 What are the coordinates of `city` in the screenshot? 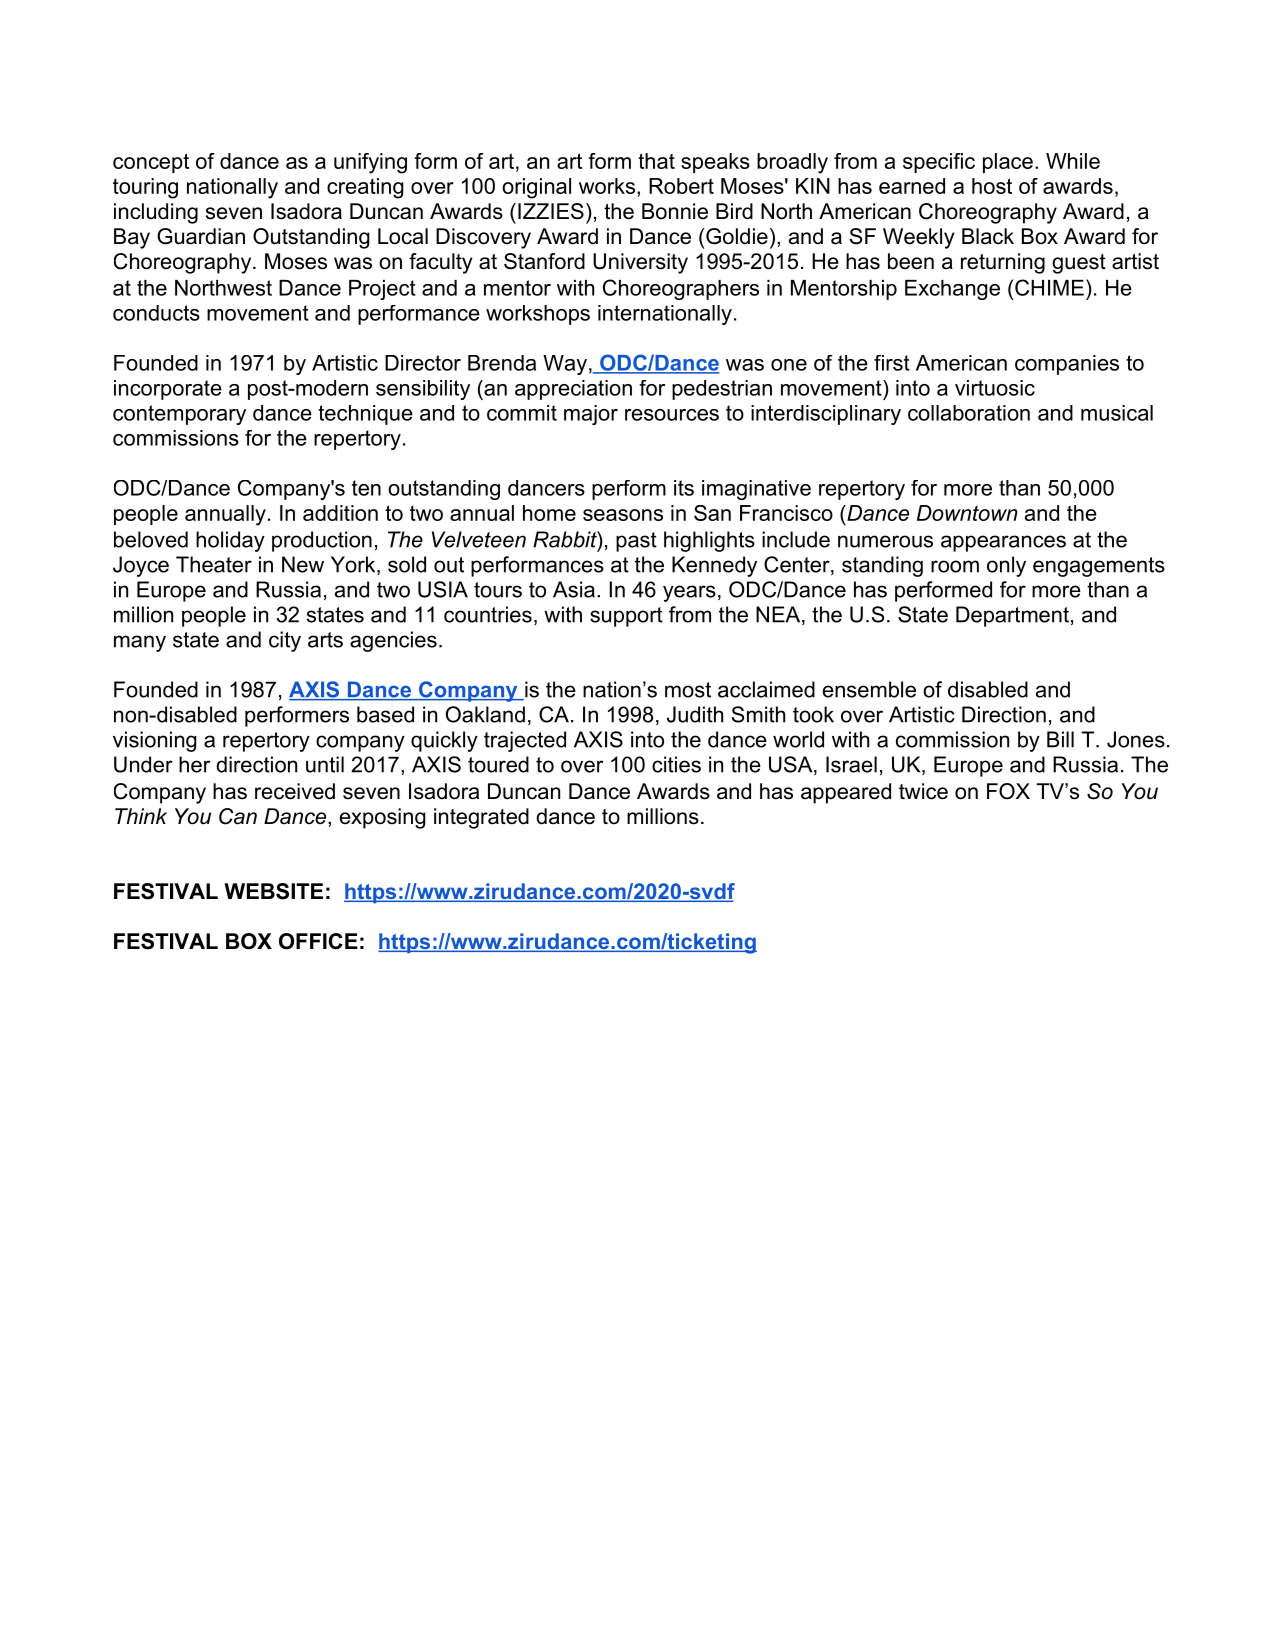 It's located at (285, 641).
